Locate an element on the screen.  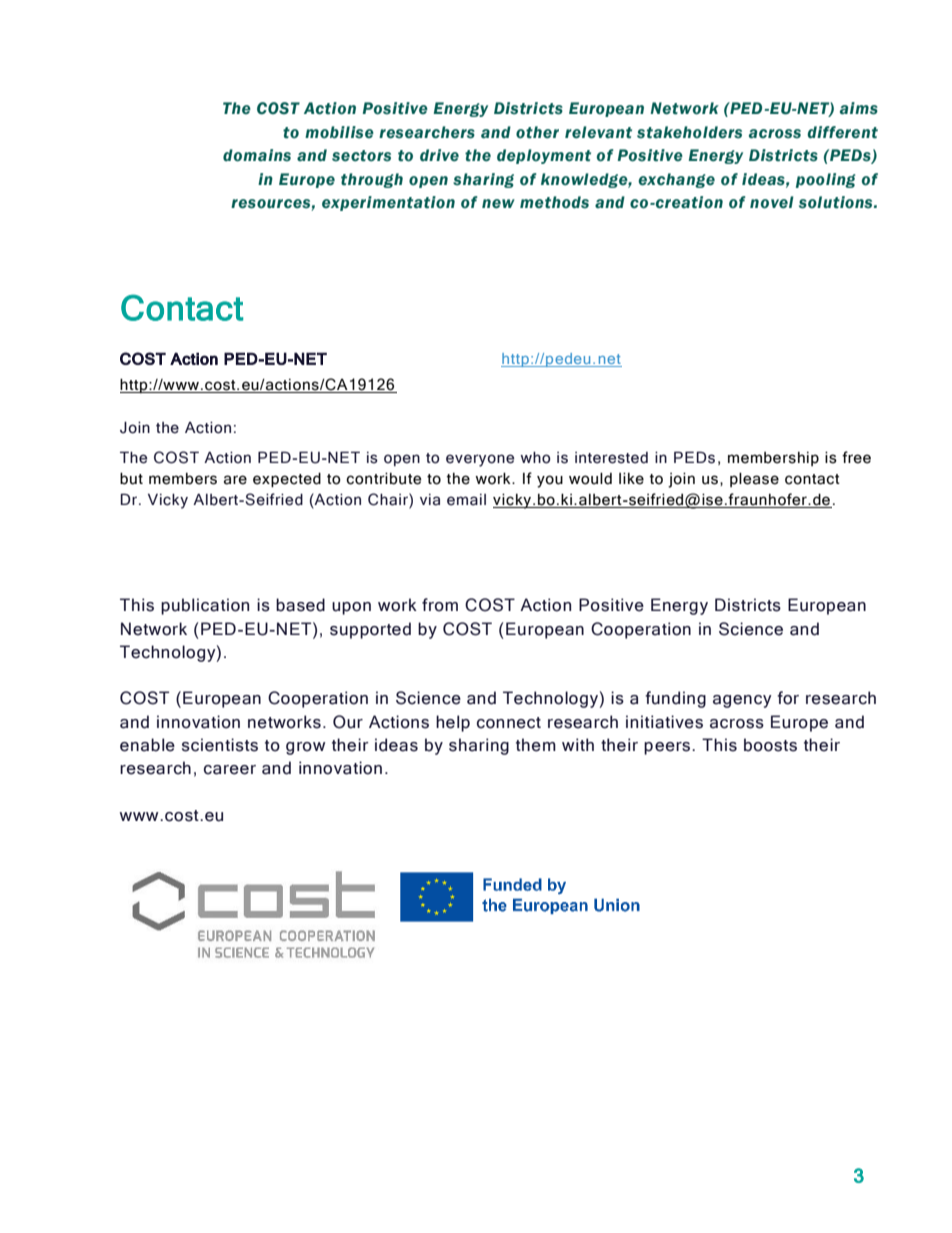
domains is located at coordinates (257, 155).
